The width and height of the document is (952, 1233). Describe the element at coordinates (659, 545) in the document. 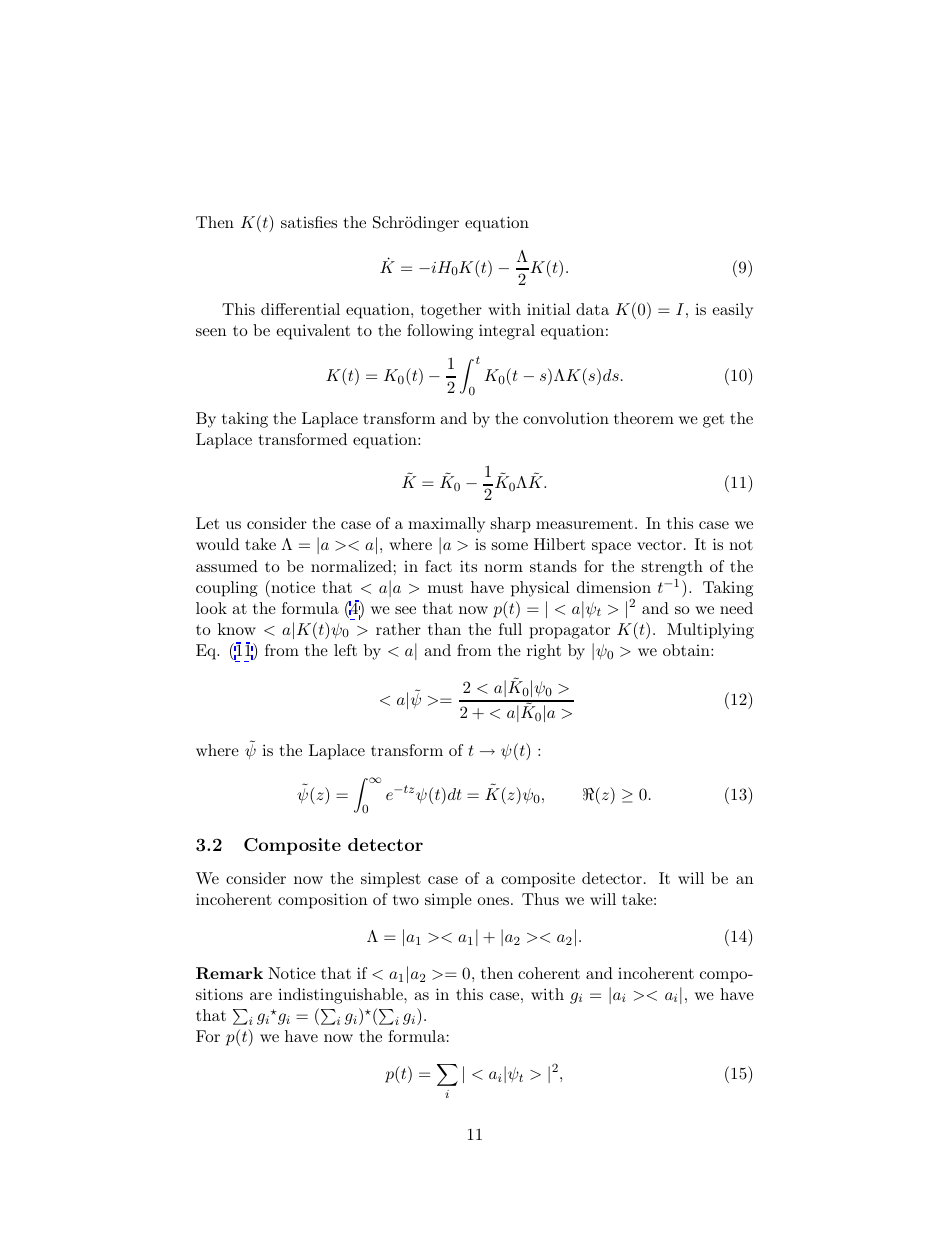

I see `vector` at that location.
